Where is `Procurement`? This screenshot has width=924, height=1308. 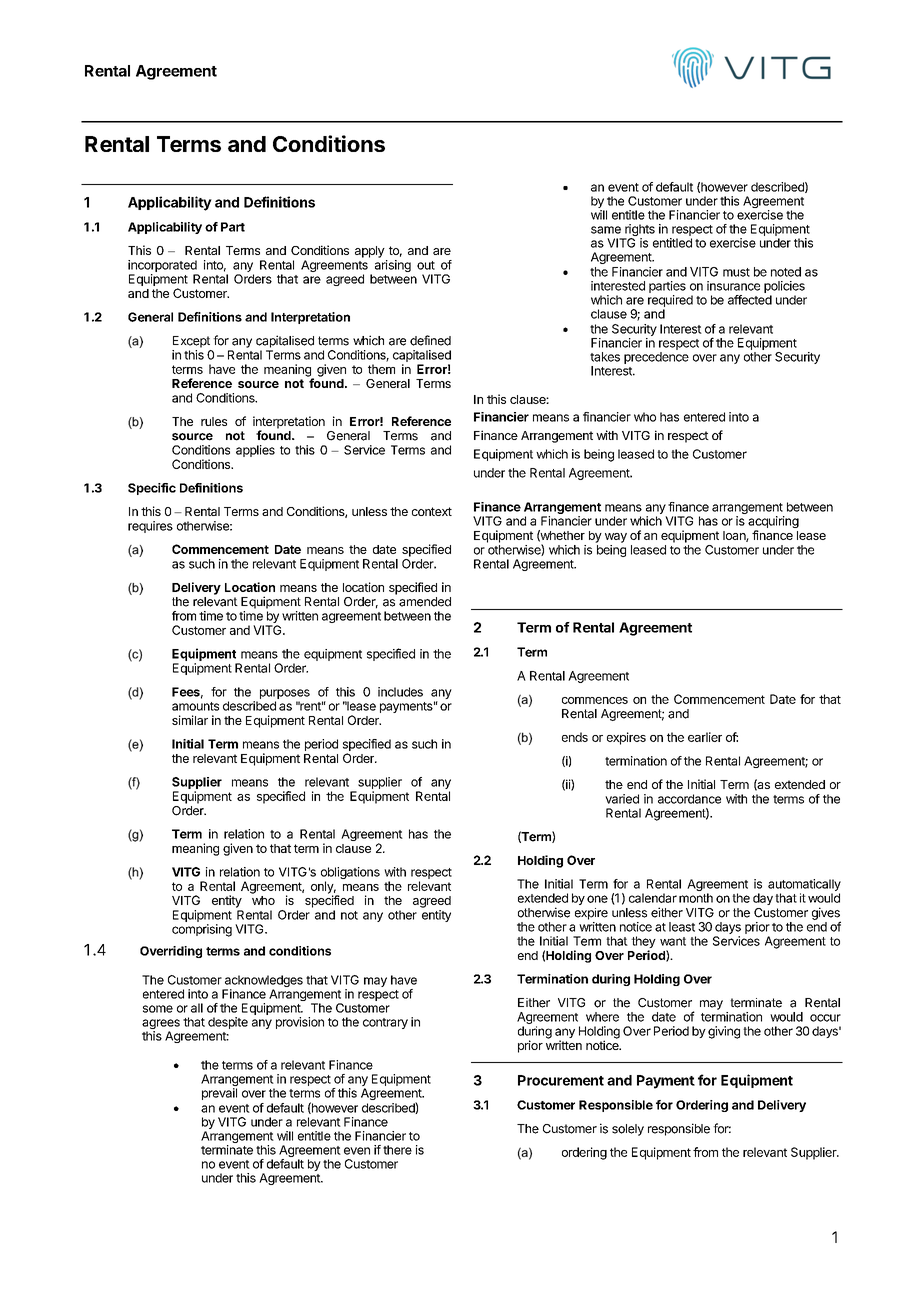 Procurement is located at coordinates (561, 1080).
